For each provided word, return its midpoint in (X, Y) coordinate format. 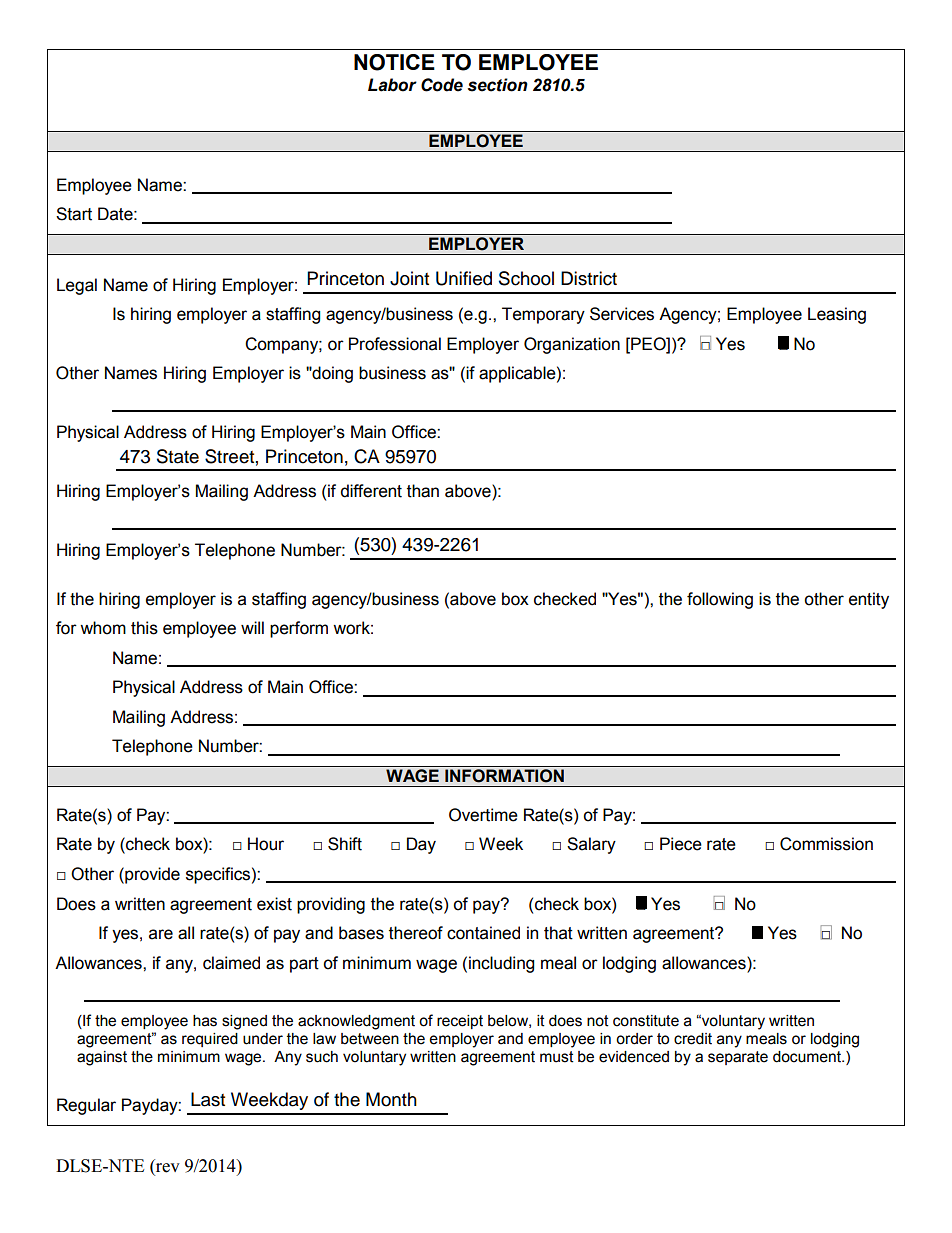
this (144, 628)
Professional (395, 344)
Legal (77, 286)
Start (74, 214)
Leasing (837, 315)
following (720, 600)
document (808, 1057)
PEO (648, 344)
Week (501, 844)
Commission (826, 844)
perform (299, 629)
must (557, 1057)
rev (167, 1169)
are (161, 934)
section (498, 85)
